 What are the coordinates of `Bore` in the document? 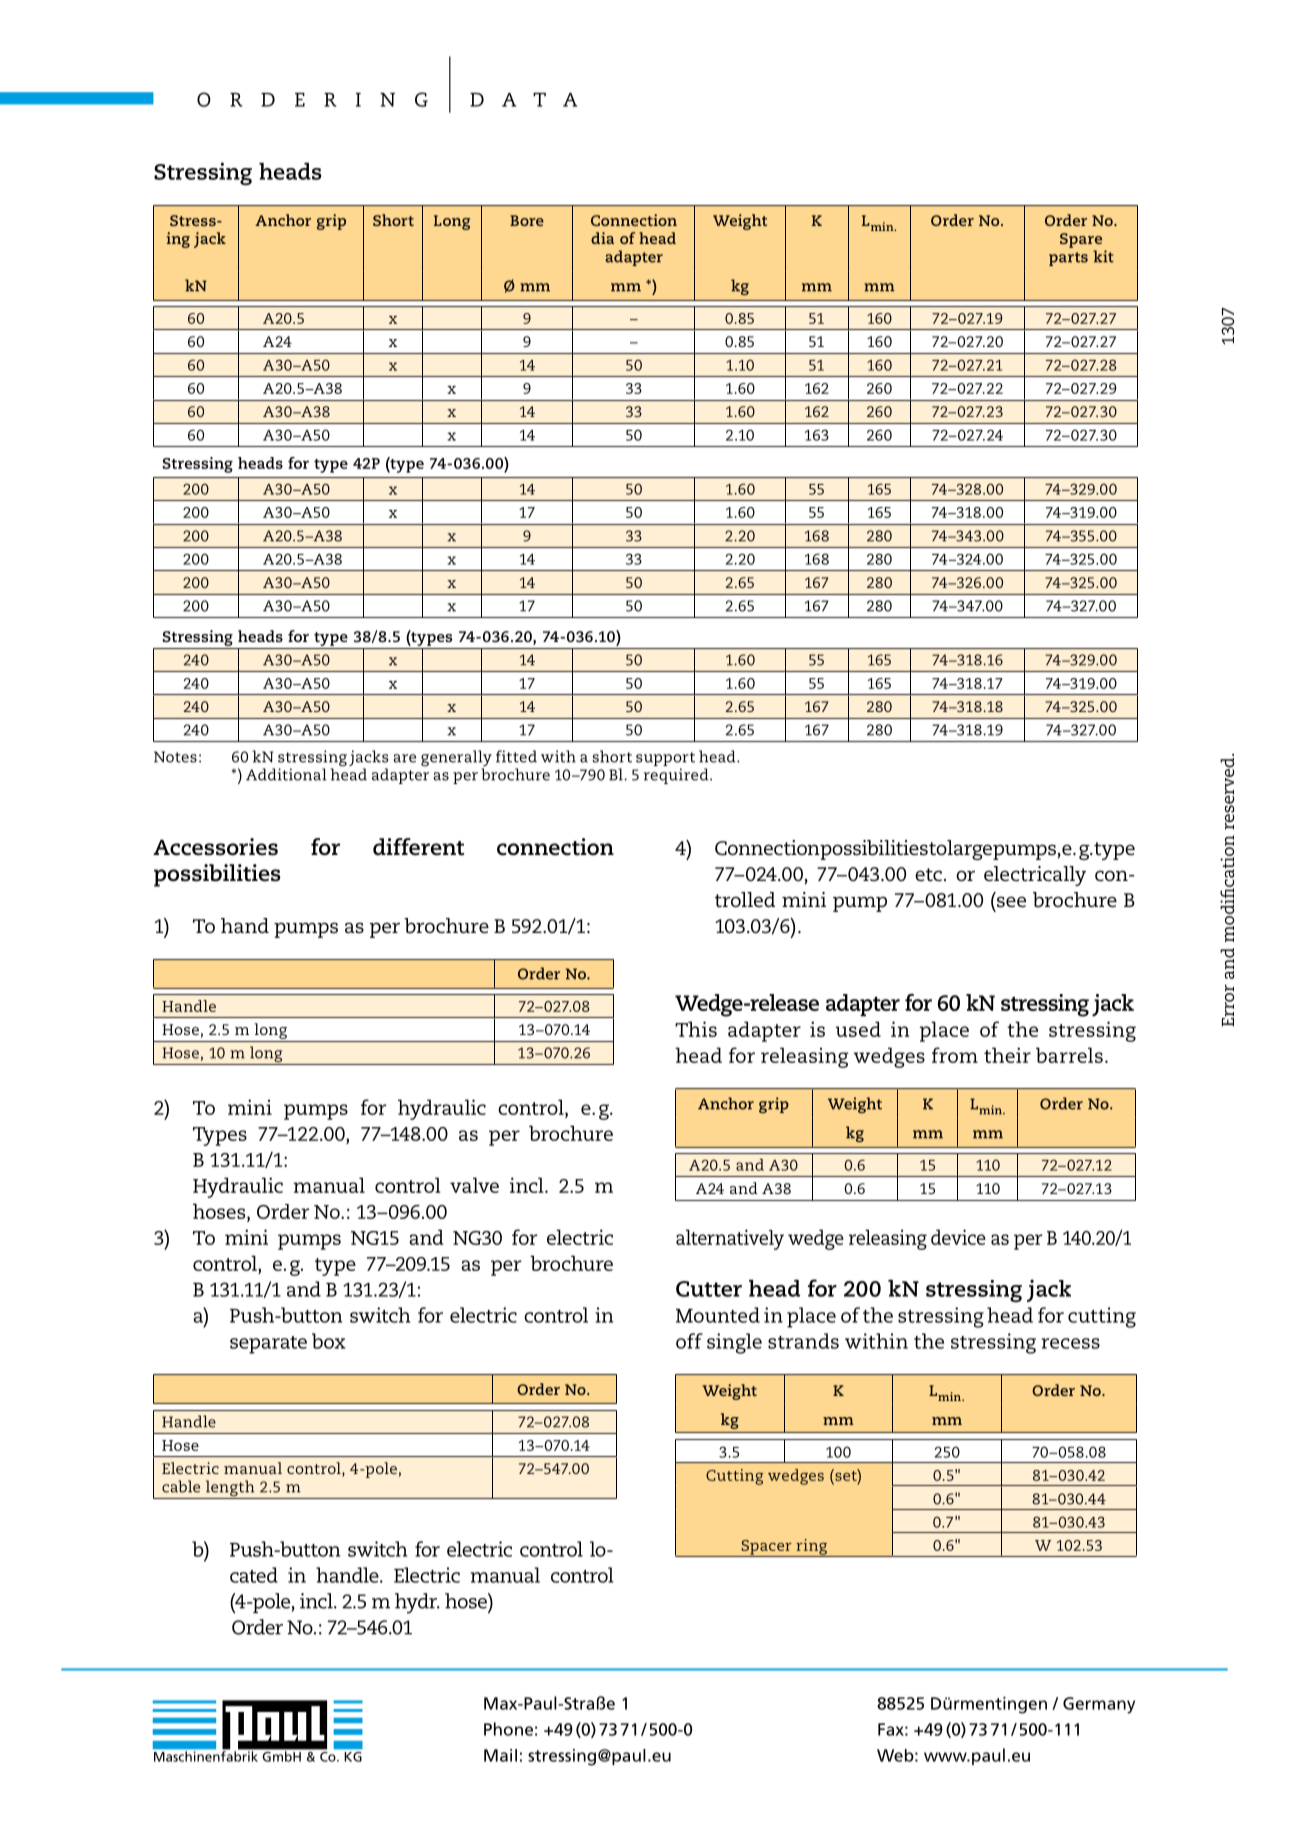 It's located at (527, 220).
